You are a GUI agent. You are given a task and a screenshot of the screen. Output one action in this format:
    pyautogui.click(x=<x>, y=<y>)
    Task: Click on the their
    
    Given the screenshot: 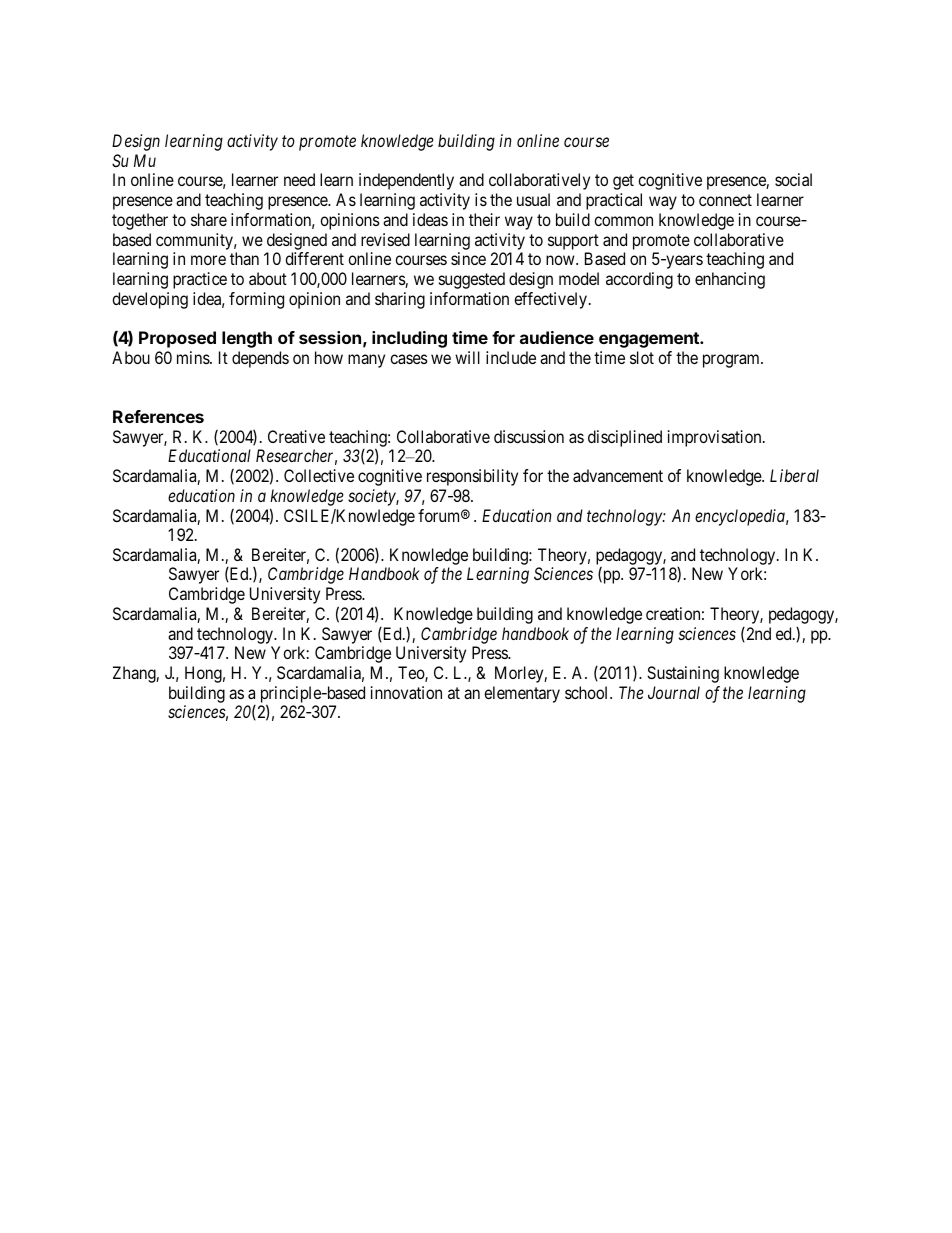 What is the action you would take?
    pyautogui.click(x=484, y=219)
